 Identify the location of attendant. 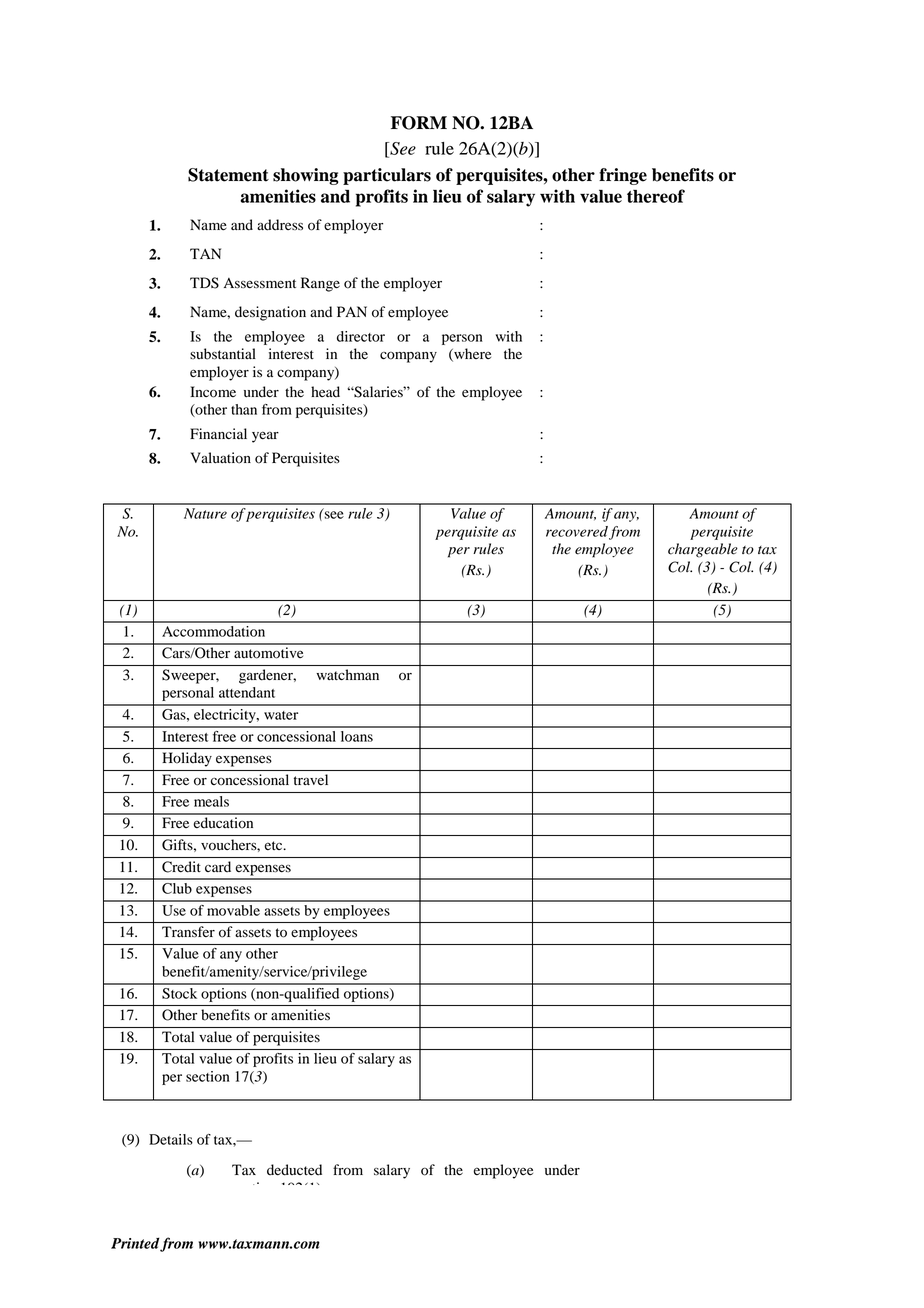
(247, 692).
